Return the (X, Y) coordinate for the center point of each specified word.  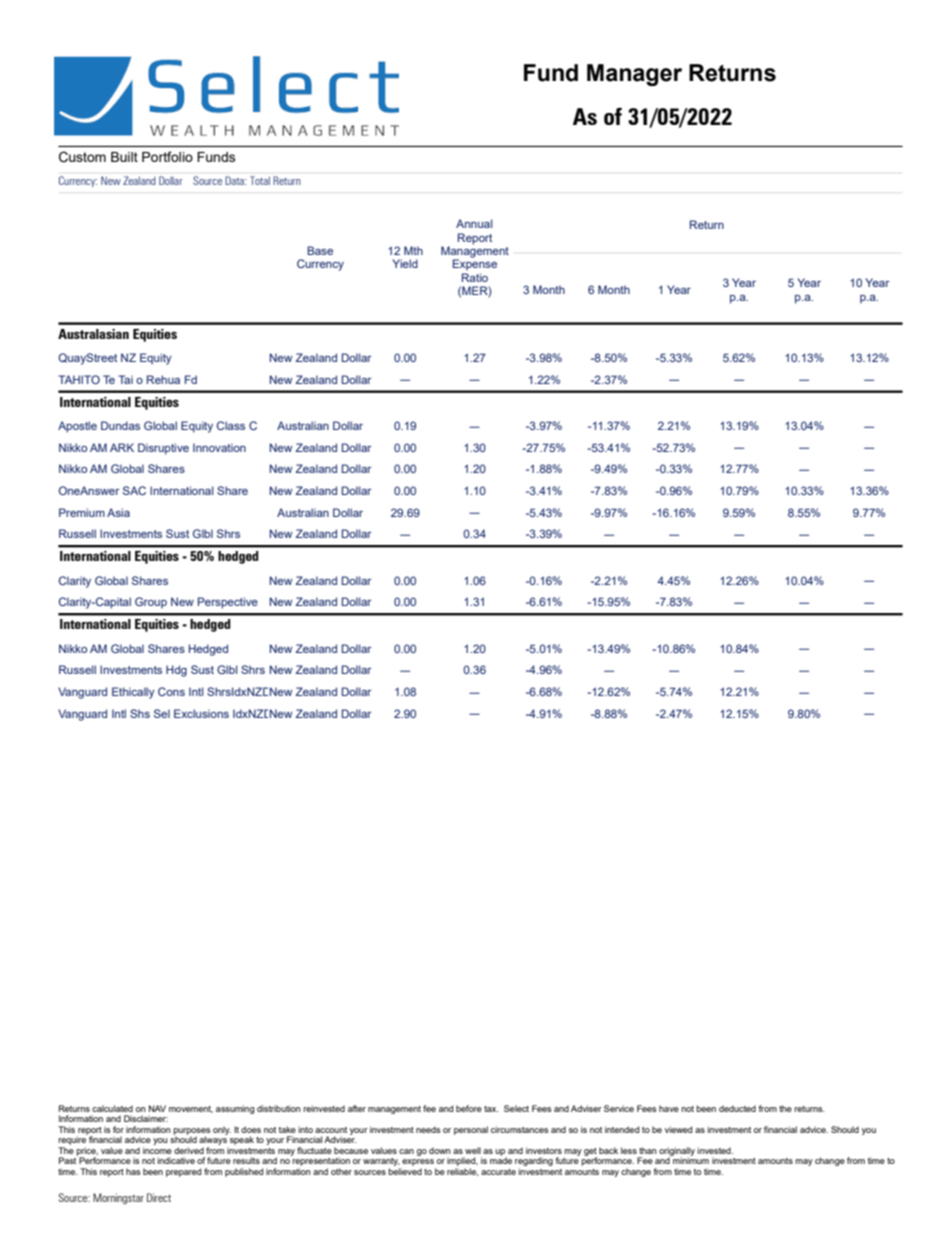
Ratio (475, 277)
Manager (634, 75)
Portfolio (167, 156)
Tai (125, 379)
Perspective (228, 603)
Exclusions (201, 713)
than (648, 1150)
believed (405, 1170)
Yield (405, 263)
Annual (474, 223)
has (133, 1171)
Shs (140, 713)
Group (151, 603)
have (669, 1108)
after (357, 1108)
